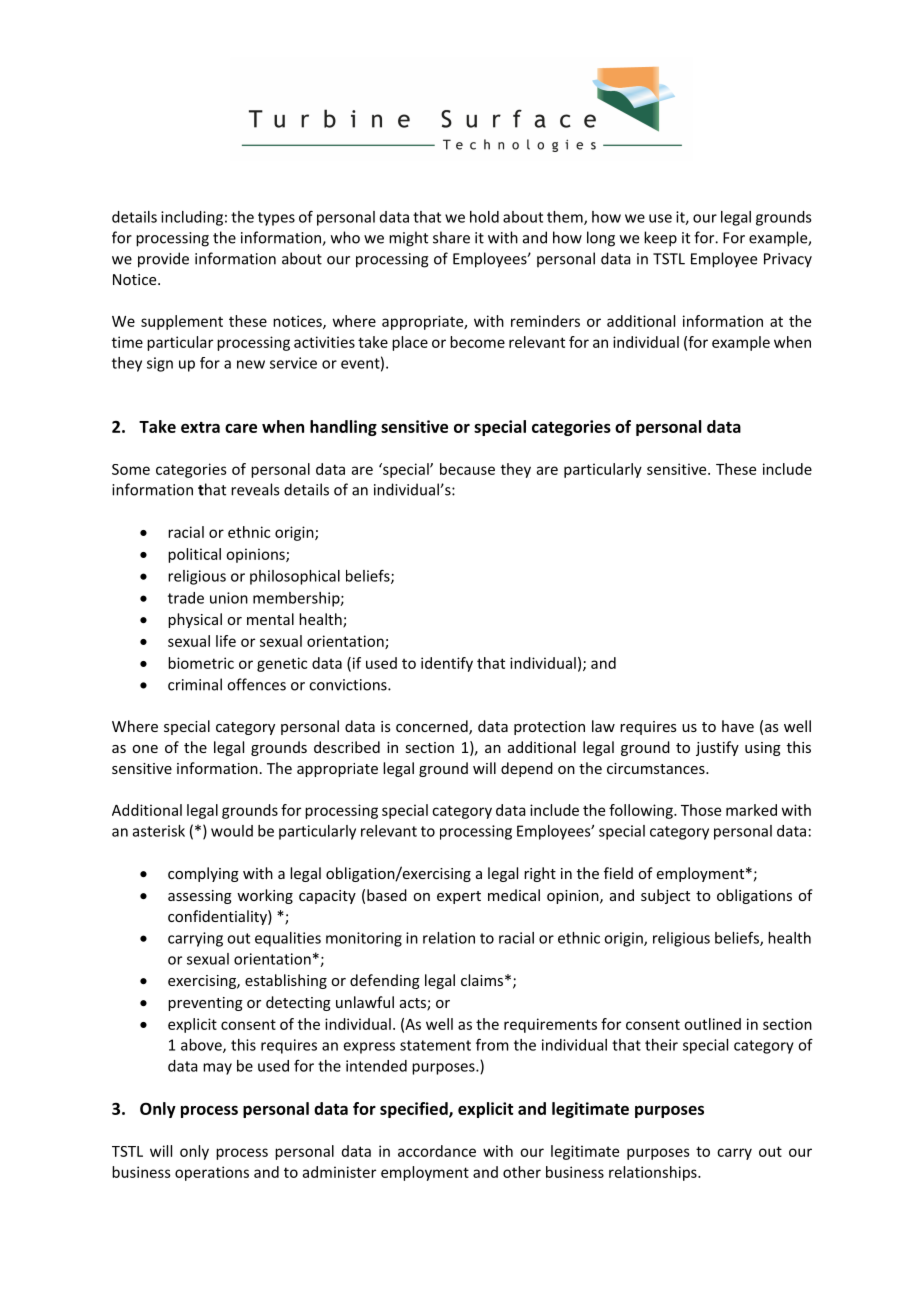 This screenshot has height=1308, width=924. Describe the element at coordinates (660, 239) in the screenshot. I see `keep` at that location.
